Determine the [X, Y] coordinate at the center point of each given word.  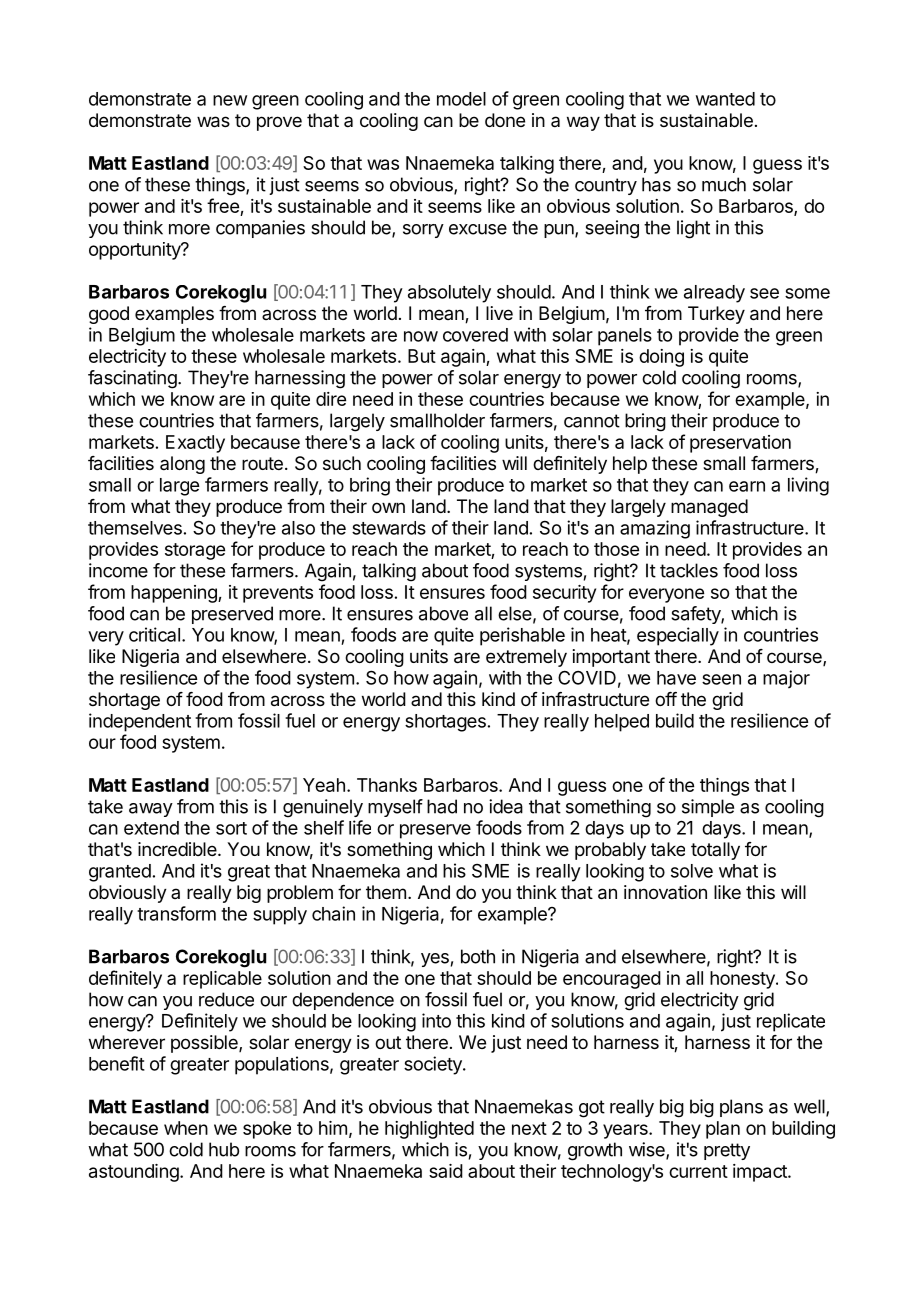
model [461, 99]
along [182, 465]
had [442, 806]
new [230, 100]
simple [708, 808]
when [186, 1128]
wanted [725, 99]
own [388, 507]
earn [747, 486]
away [151, 810]
